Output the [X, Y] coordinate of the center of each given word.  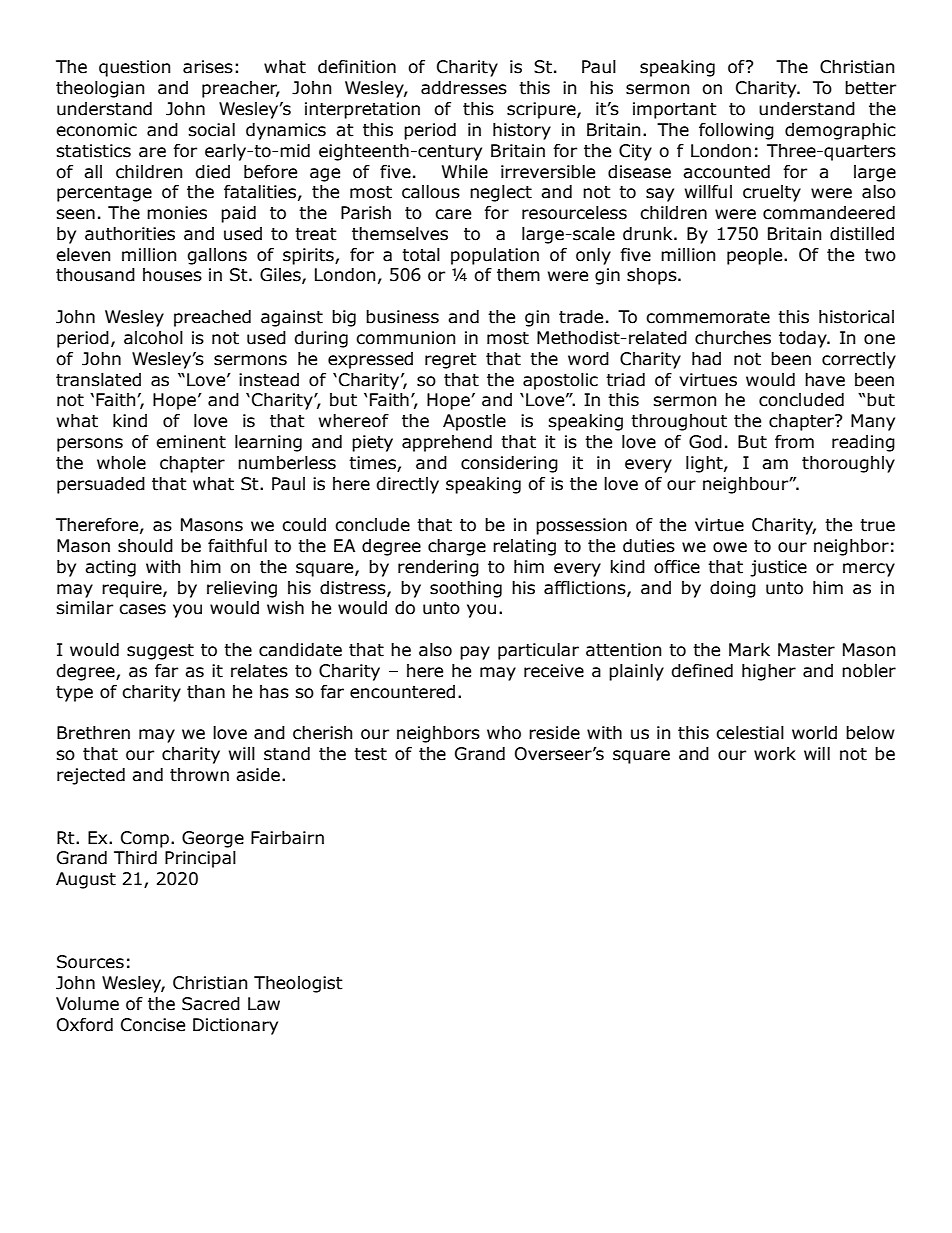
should [145, 546]
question [134, 68]
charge [457, 547]
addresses [464, 88]
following [736, 131]
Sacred [211, 1004]
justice [778, 568]
